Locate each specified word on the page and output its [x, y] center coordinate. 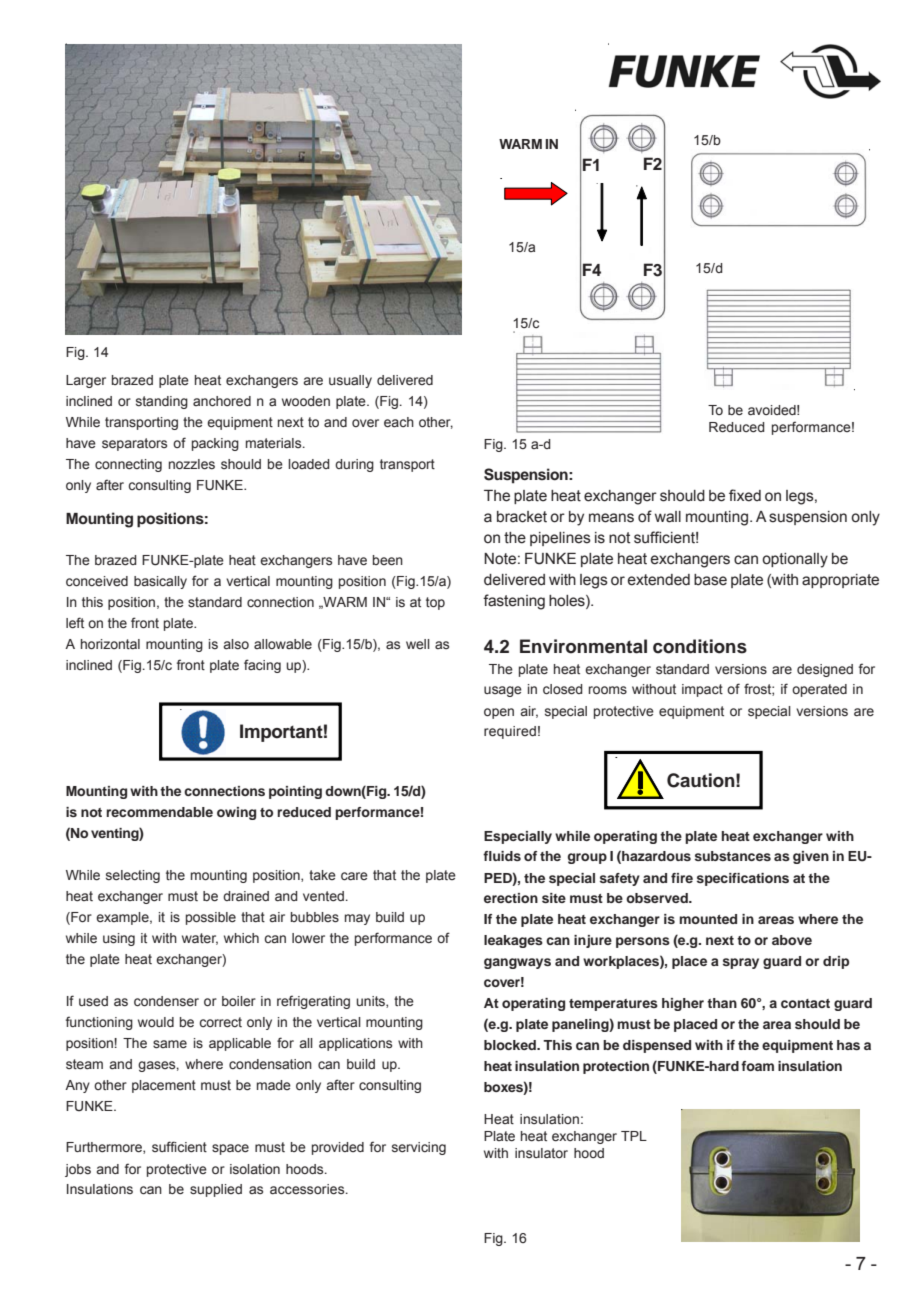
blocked [511, 1045]
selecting [133, 876]
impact [702, 690]
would [156, 1022]
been [388, 560]
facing [262, 666]
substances [733, 856]
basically [160, 582]
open [499, 713]
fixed [745, 495]
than [722, 1003]
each [399, 422]
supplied [216, 1190]
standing [162, 402]
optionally [795, 560]
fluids [502, 856]
